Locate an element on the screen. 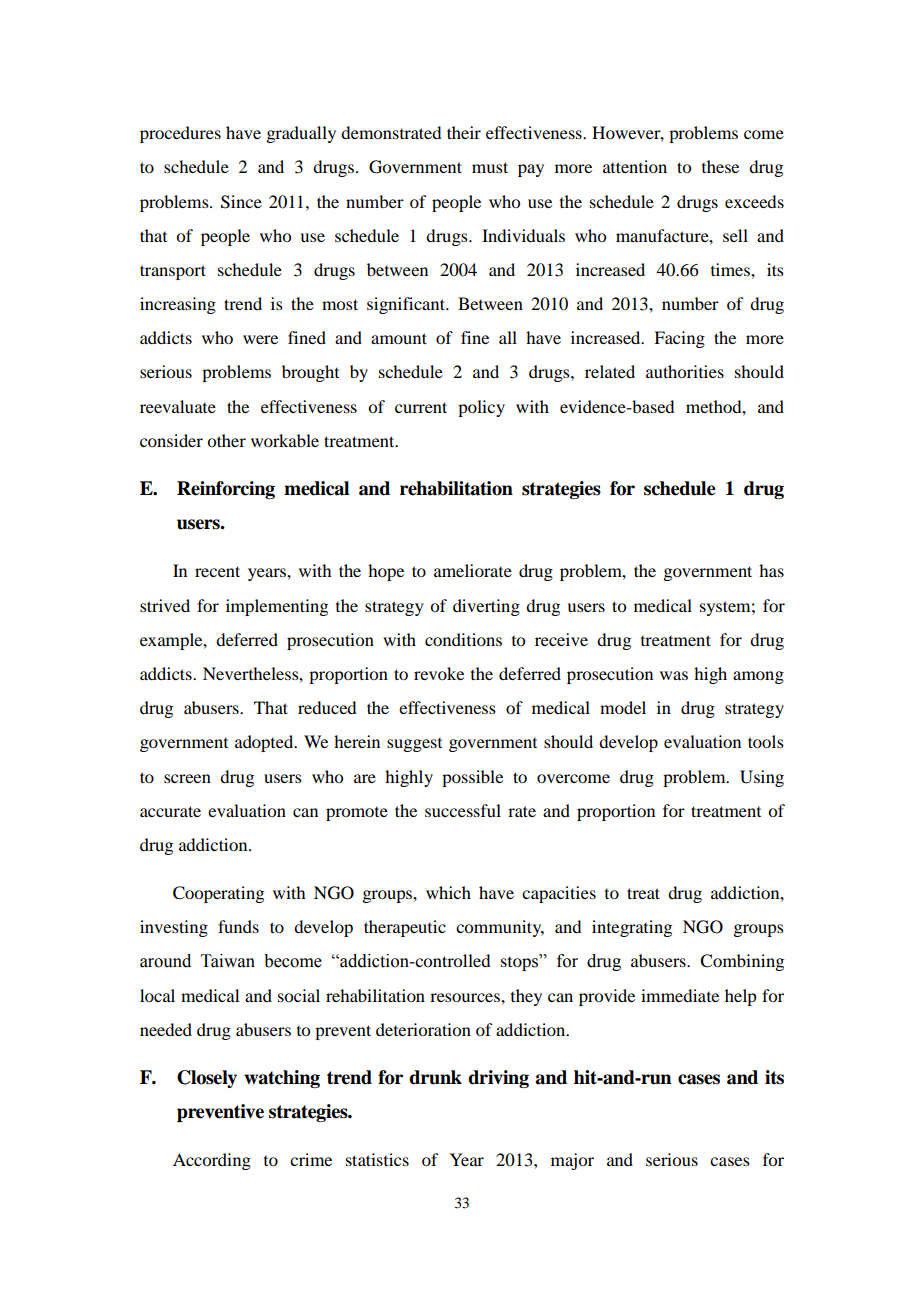  drunk is located at coordinates (435, 1077).
